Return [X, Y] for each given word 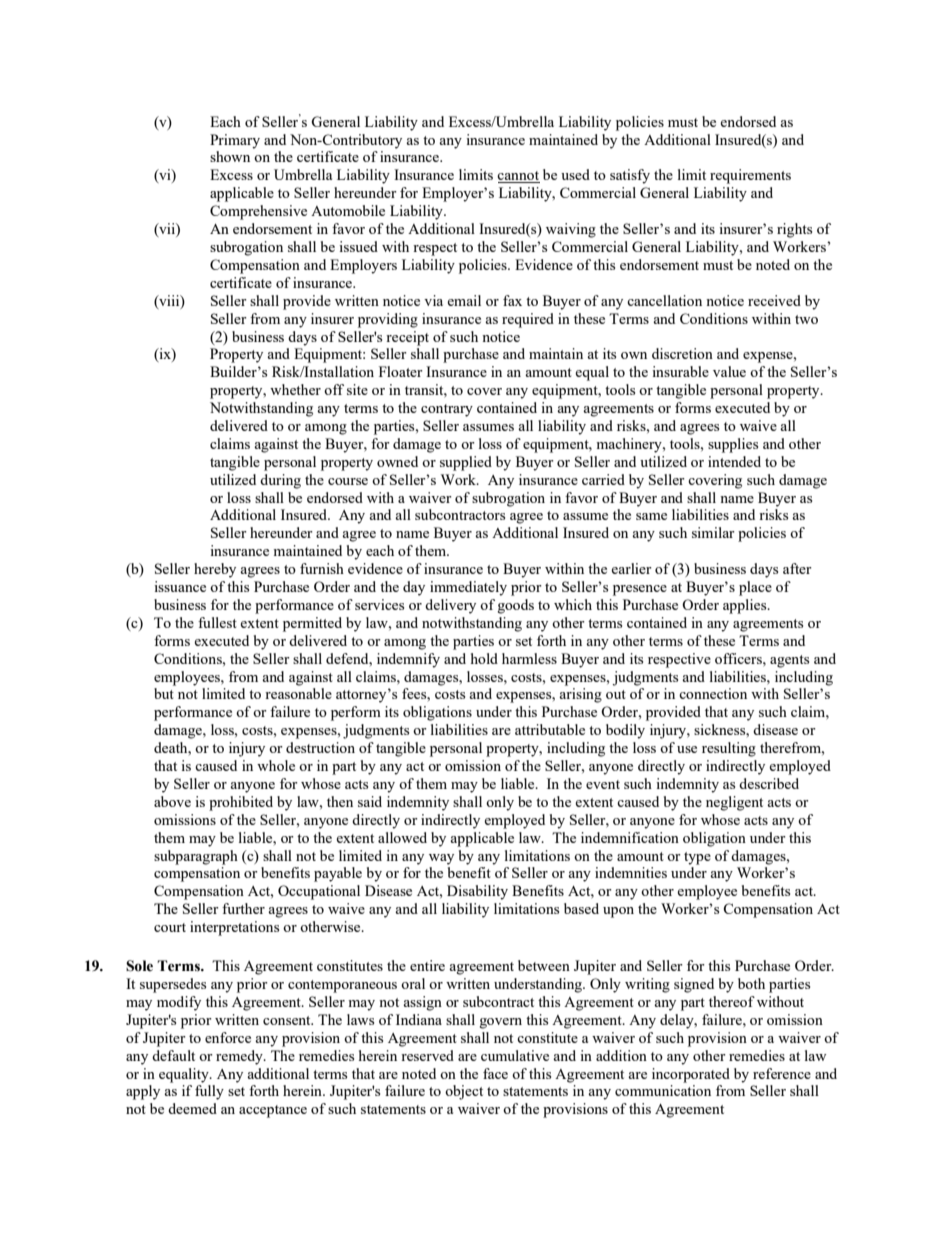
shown [230, 156]
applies [746, 606]
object [464, 1092]
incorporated [691, 1075]
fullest [217, 622]
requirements [750, 176]
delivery [450, 606]
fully [209, 1092]
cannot [518, 177]
